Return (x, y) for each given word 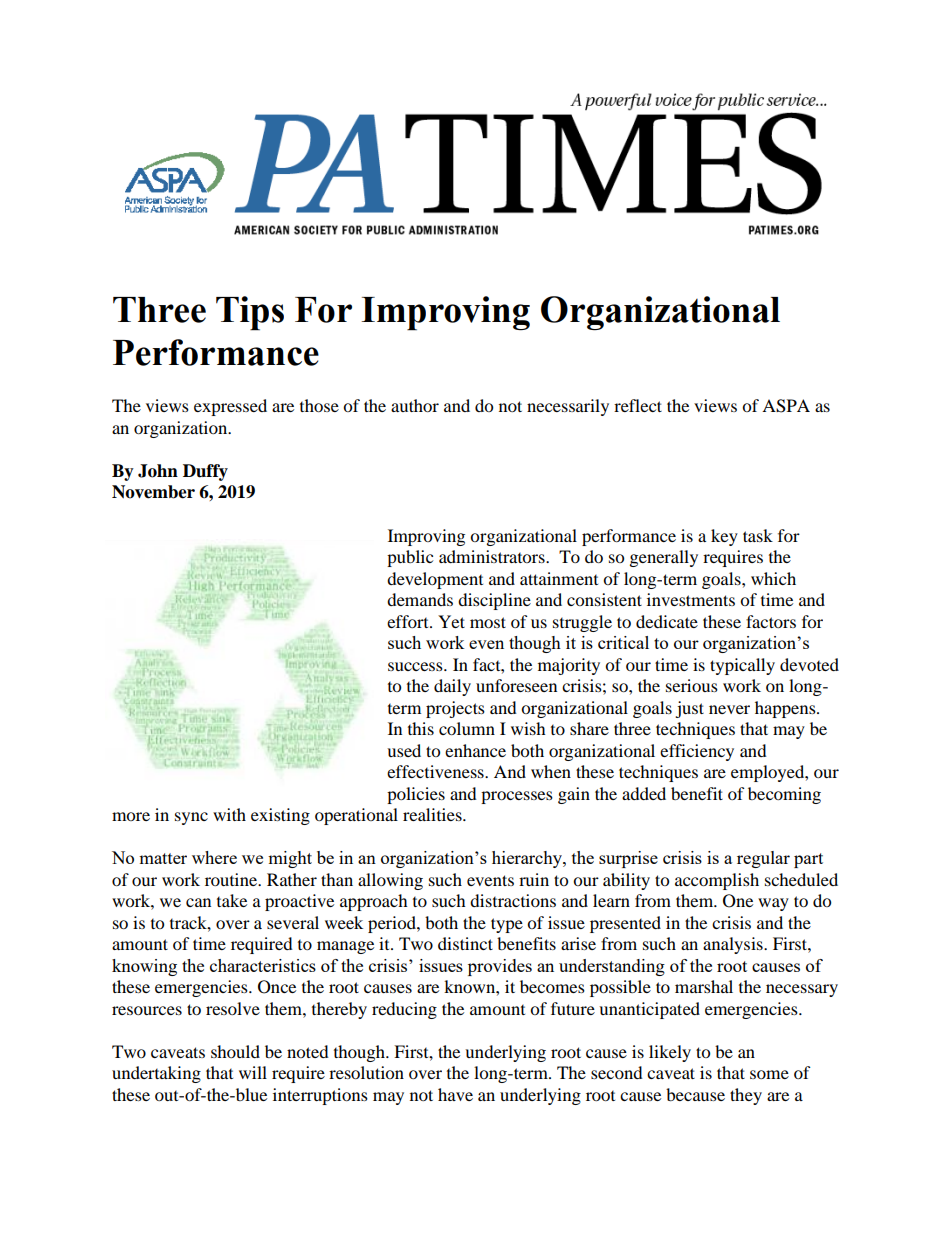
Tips (250, 313)
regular (763, 859)
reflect (638, 405)
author (415, 405)
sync (191, 818)
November (153, 492)
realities (433, 814)
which (773, 578)
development (435, 580)
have (455, 1094)
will (253, 1072)
